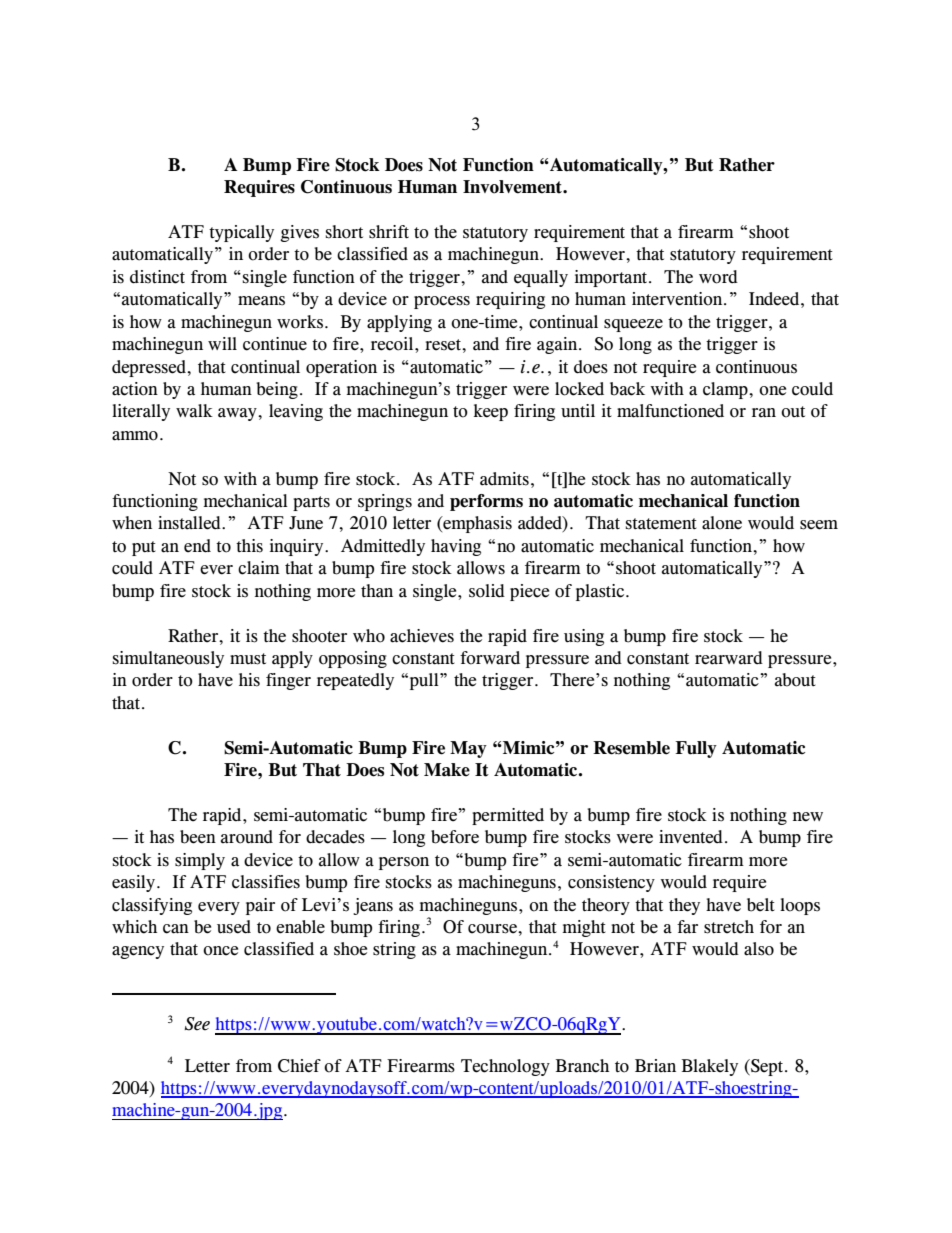  What do you see at coordinates (299, 1066) in the document?
I see `Chief` at bounding box center [299, 1066].
